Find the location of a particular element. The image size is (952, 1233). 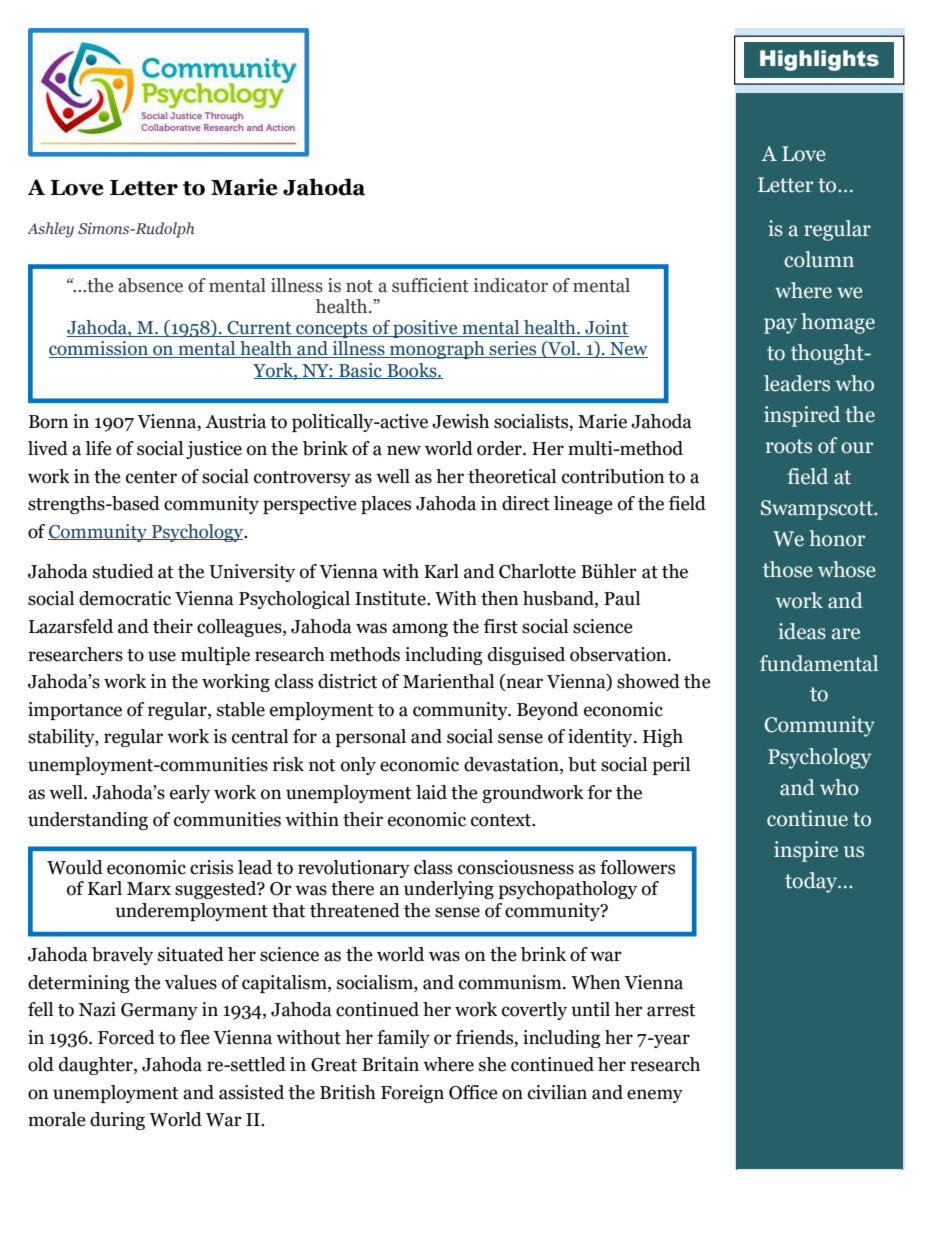

sufficient is located at coordinates (430, 285).
